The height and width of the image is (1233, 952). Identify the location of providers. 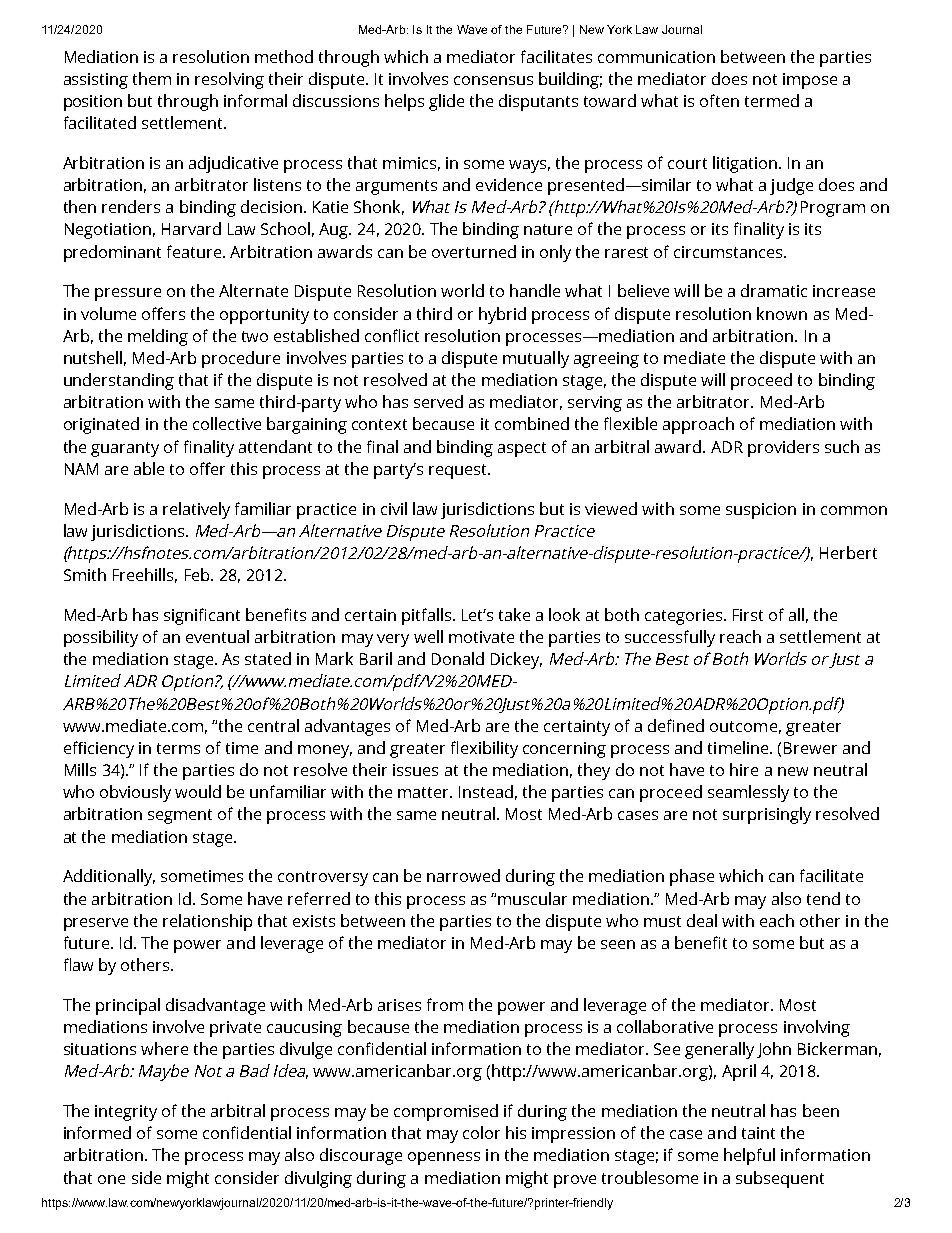
(783, 448).
